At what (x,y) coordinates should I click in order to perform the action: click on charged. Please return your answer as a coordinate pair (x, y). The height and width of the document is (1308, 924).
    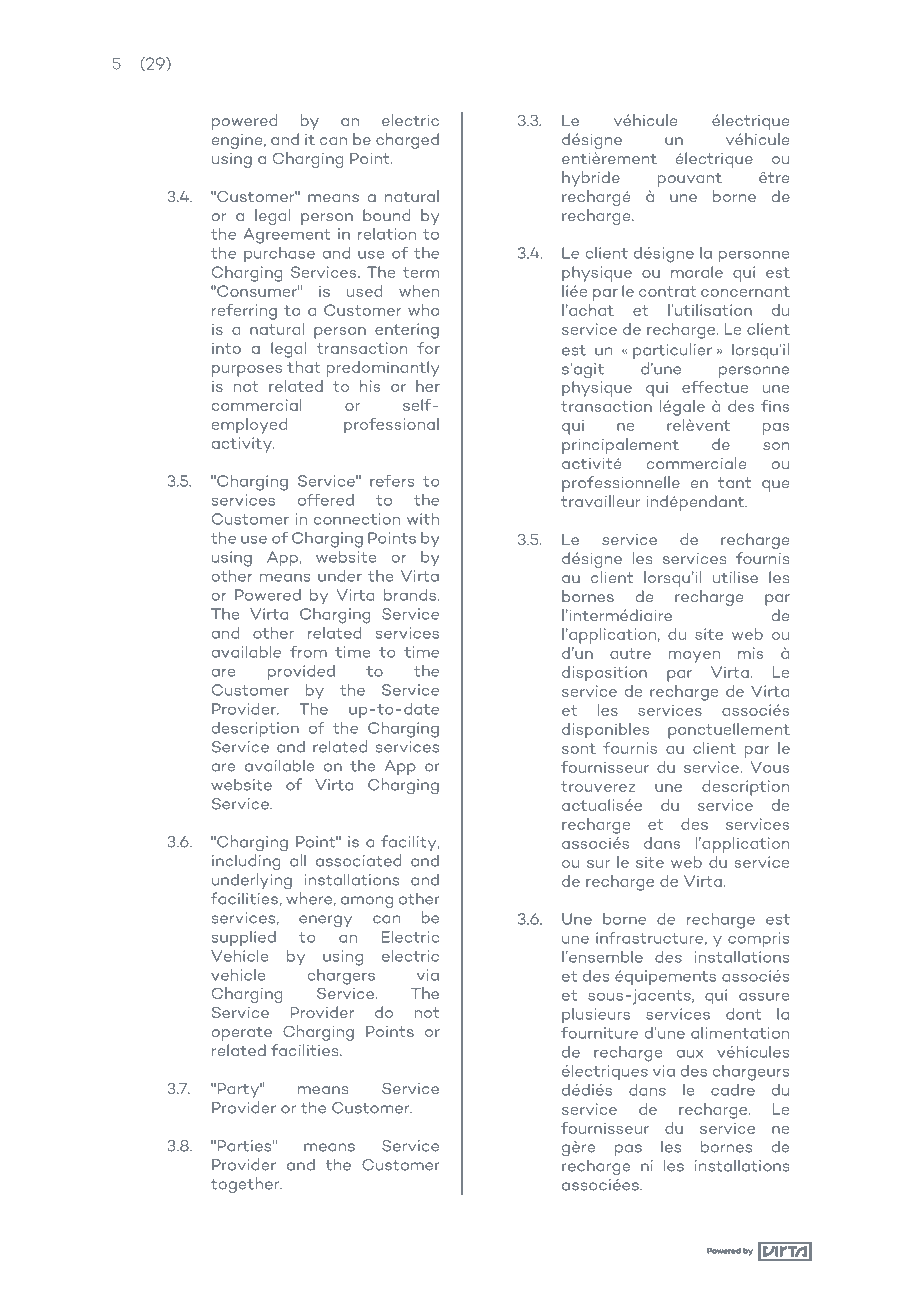
    Looking at the image, I should click on (407, 141).
